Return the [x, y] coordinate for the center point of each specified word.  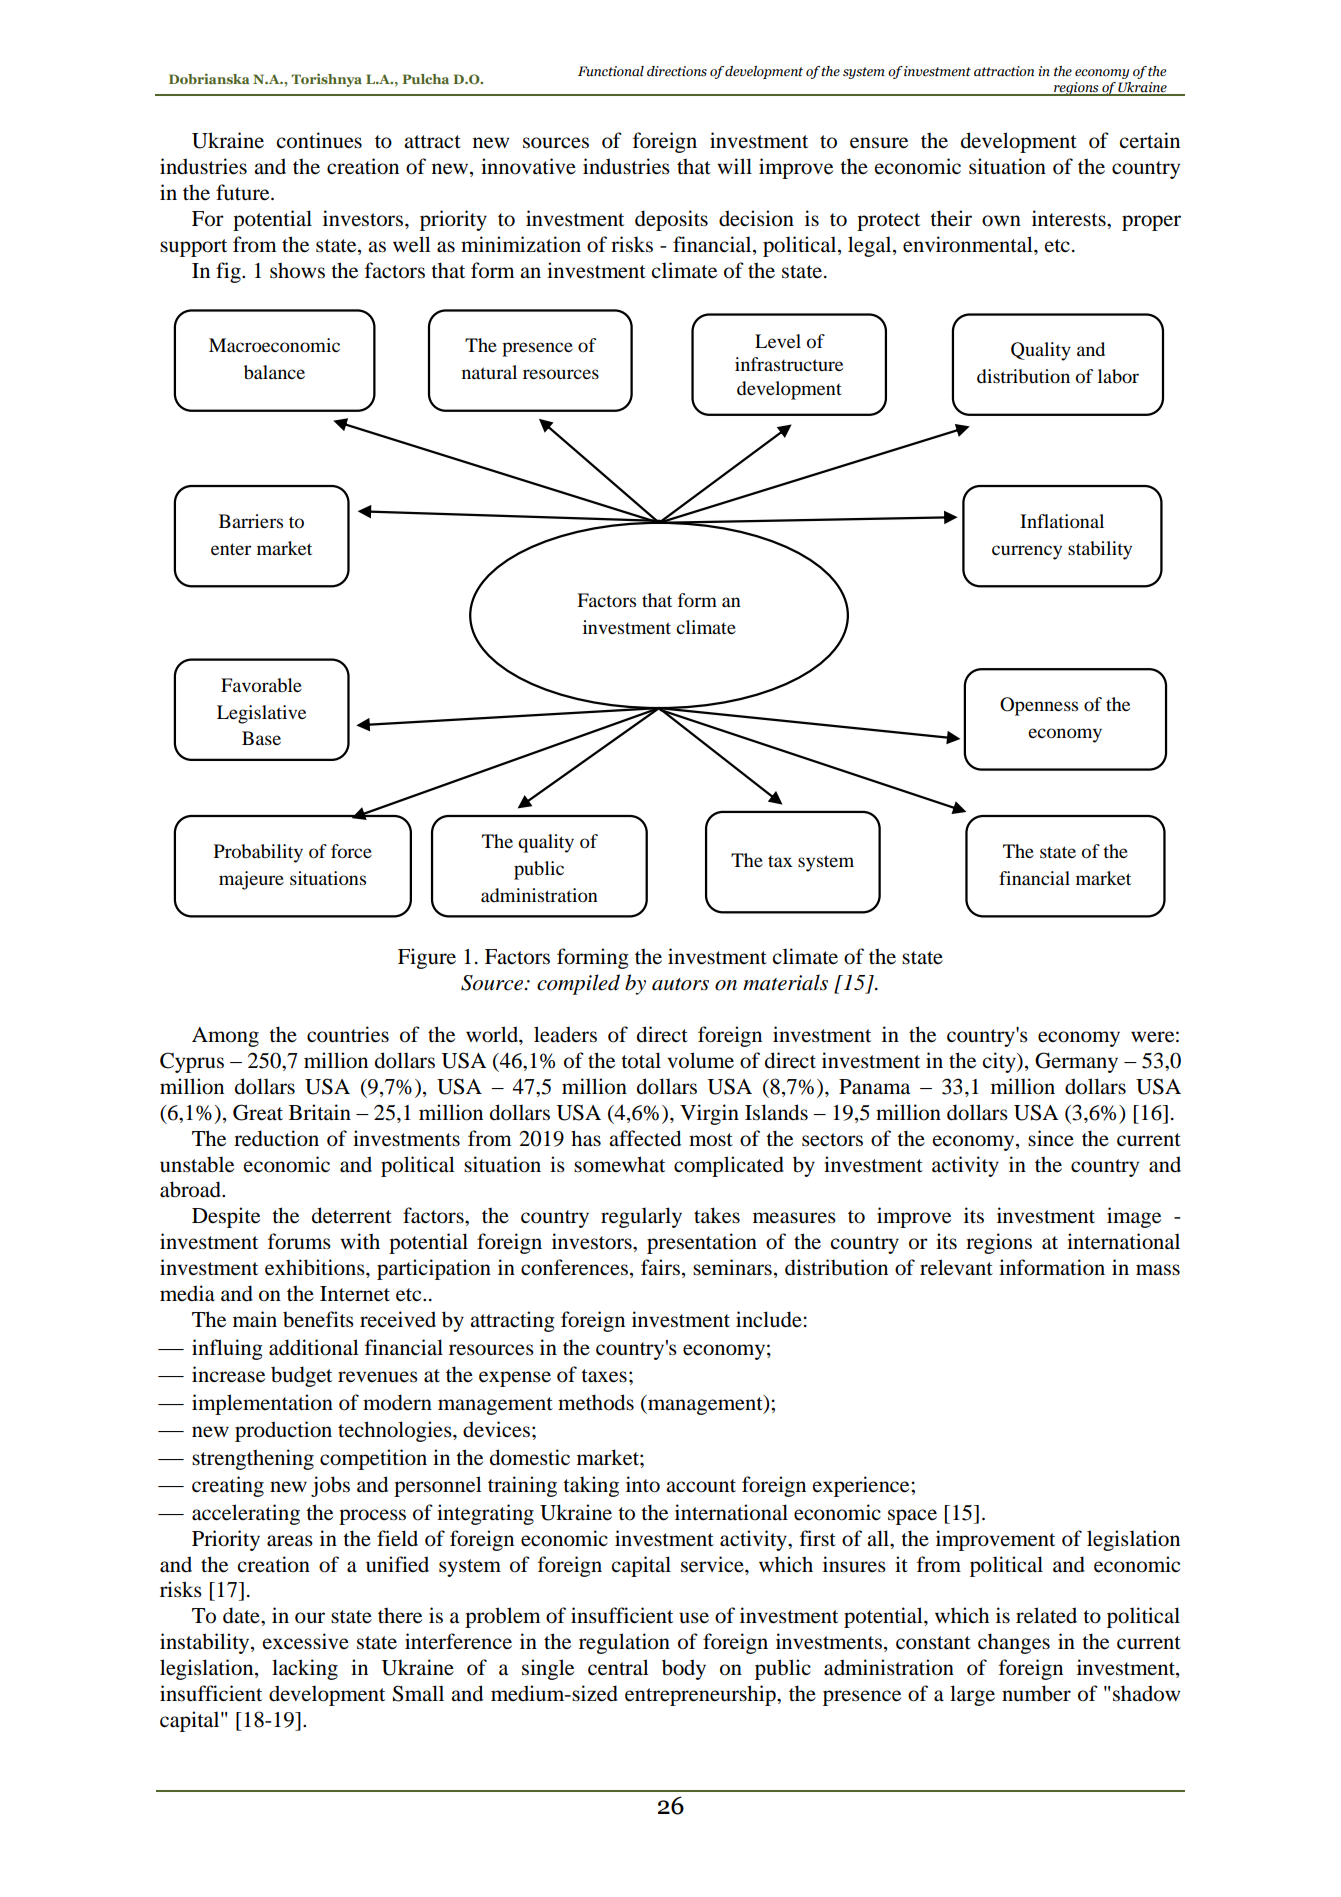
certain [1149, 140]
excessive [306, 1641]
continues [319, 140]
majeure [251, 880]
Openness [1039, 706]
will [734, 166]
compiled [578, 984]
